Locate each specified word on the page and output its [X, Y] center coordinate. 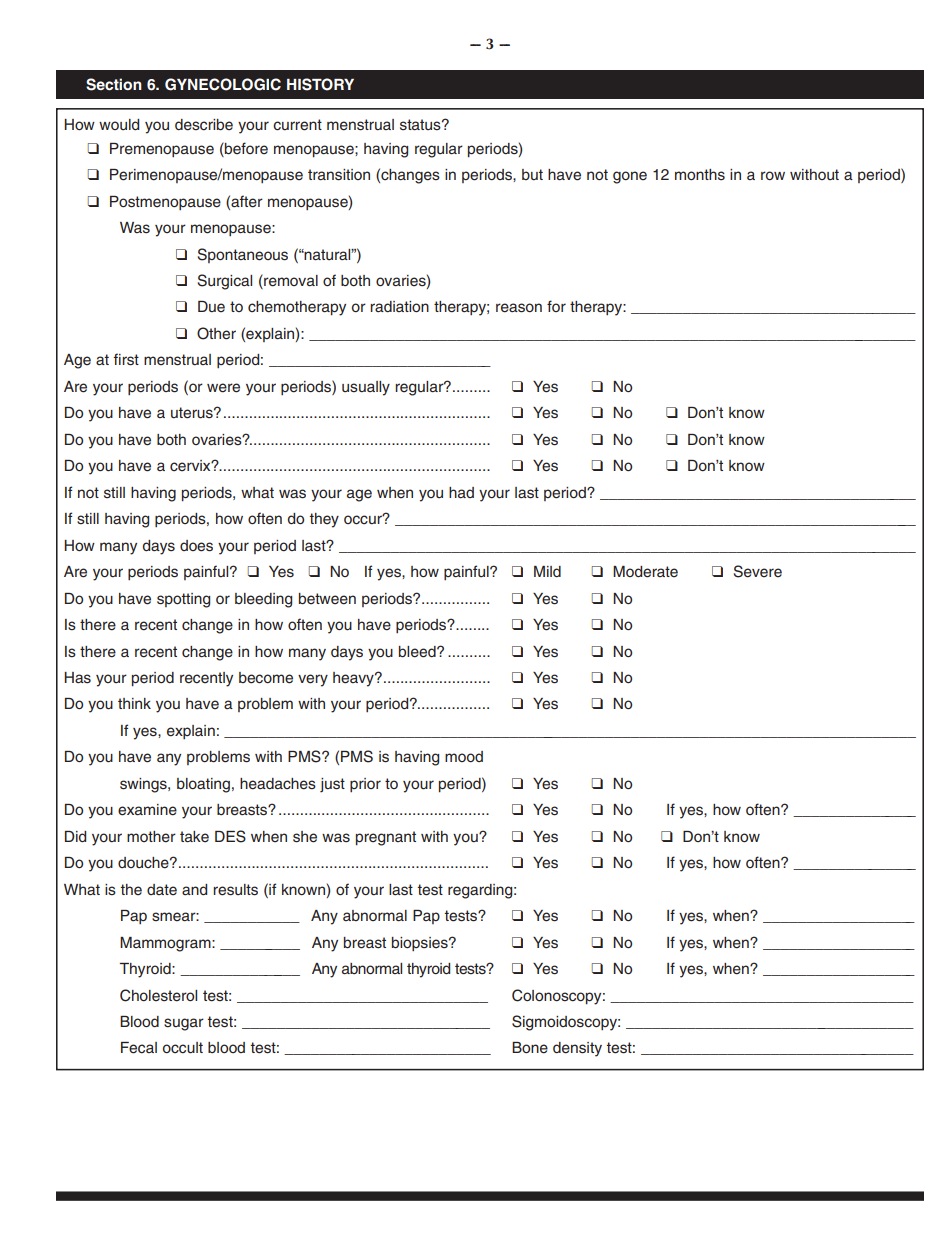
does [196, 546]
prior [365, 785]
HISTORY [320, 84]
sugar [184, 1024]
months [700, 175]
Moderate [645, 572]
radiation [399, 306]
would [119, 124]
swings [144, 785]
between [327, 599]
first [126, 359]
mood [464, 756]
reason [519, 308]
